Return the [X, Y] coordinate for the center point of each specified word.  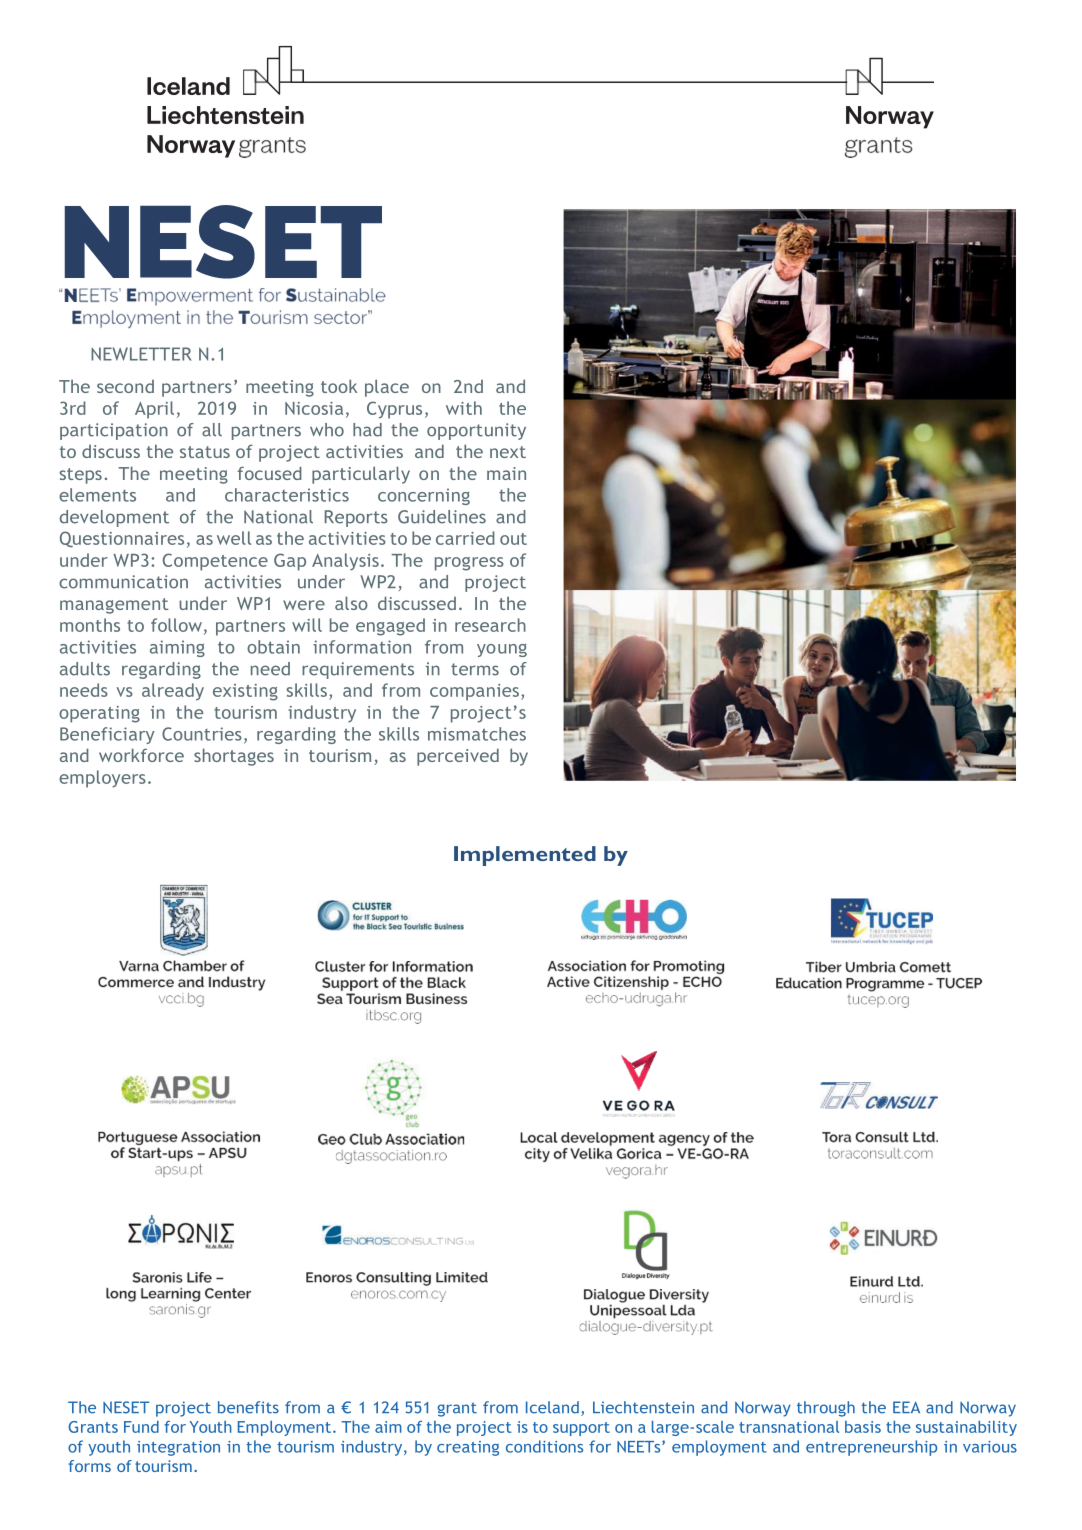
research [490, 625]
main [506, 473]
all [212, 430]
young [502, 650]
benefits [248, 1407]
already [173, 692]
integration [178, 1448]
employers [102, 779]
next [508, 452]
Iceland [552, 1407]
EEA [906, 1407]
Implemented [525, 856]
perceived [458, 757]
